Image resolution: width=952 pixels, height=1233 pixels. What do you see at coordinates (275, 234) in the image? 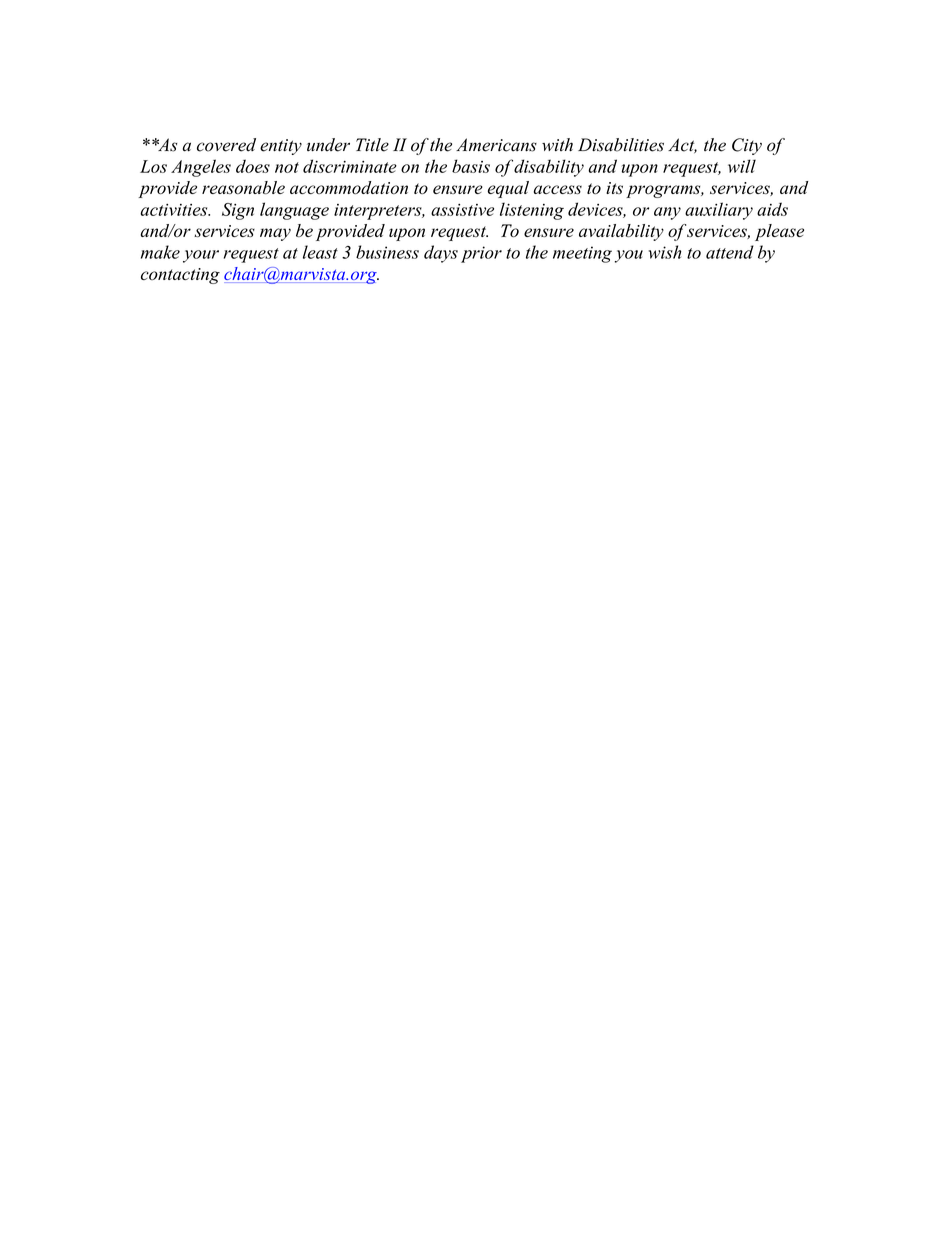
I see `may` at bounding box center [275, 234].
